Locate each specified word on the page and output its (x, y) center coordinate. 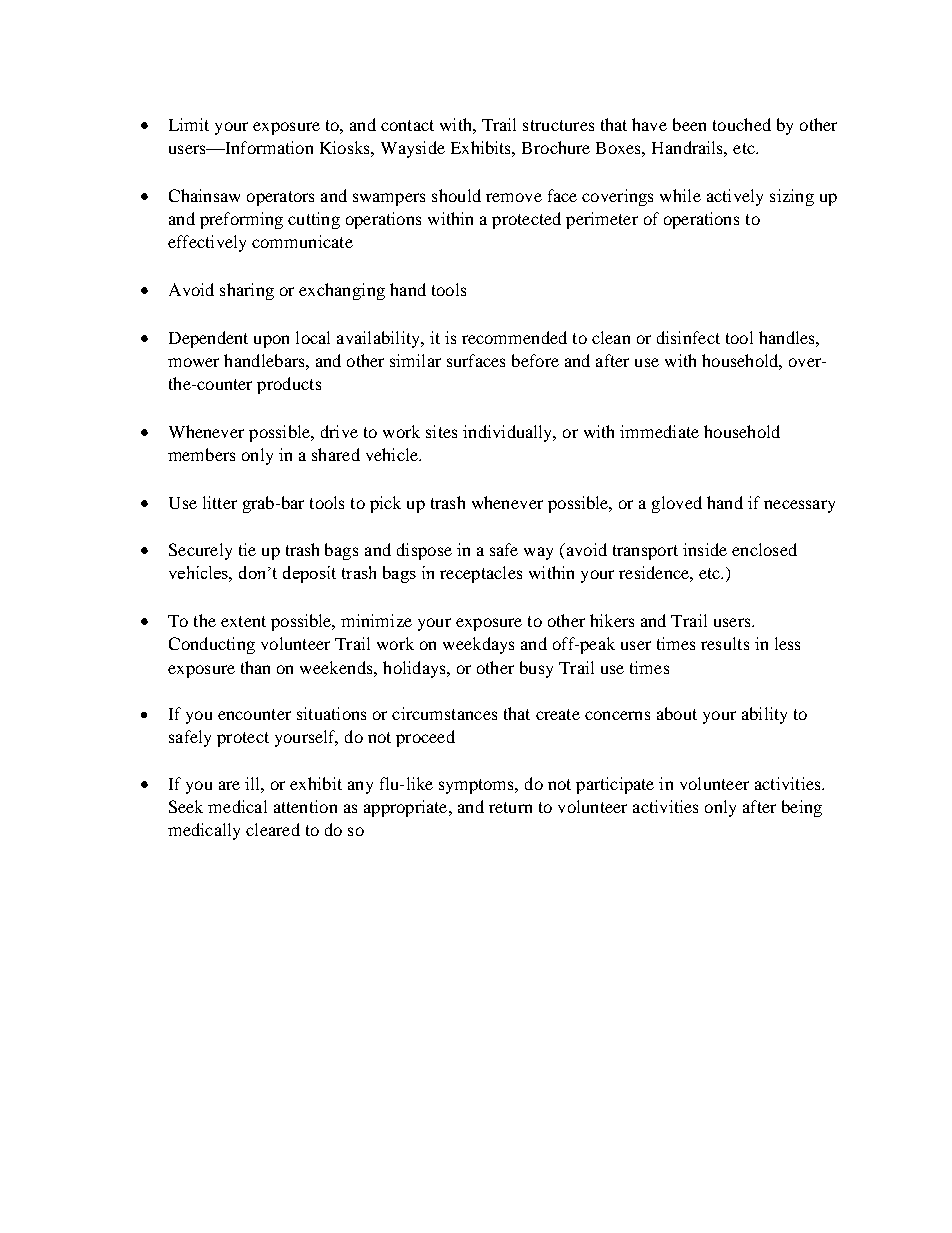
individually (509, 433)
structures (558, 125)
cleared (273, 829)
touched (742, 124)
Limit (189, 124)
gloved (677, 504)
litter (220, 502)
